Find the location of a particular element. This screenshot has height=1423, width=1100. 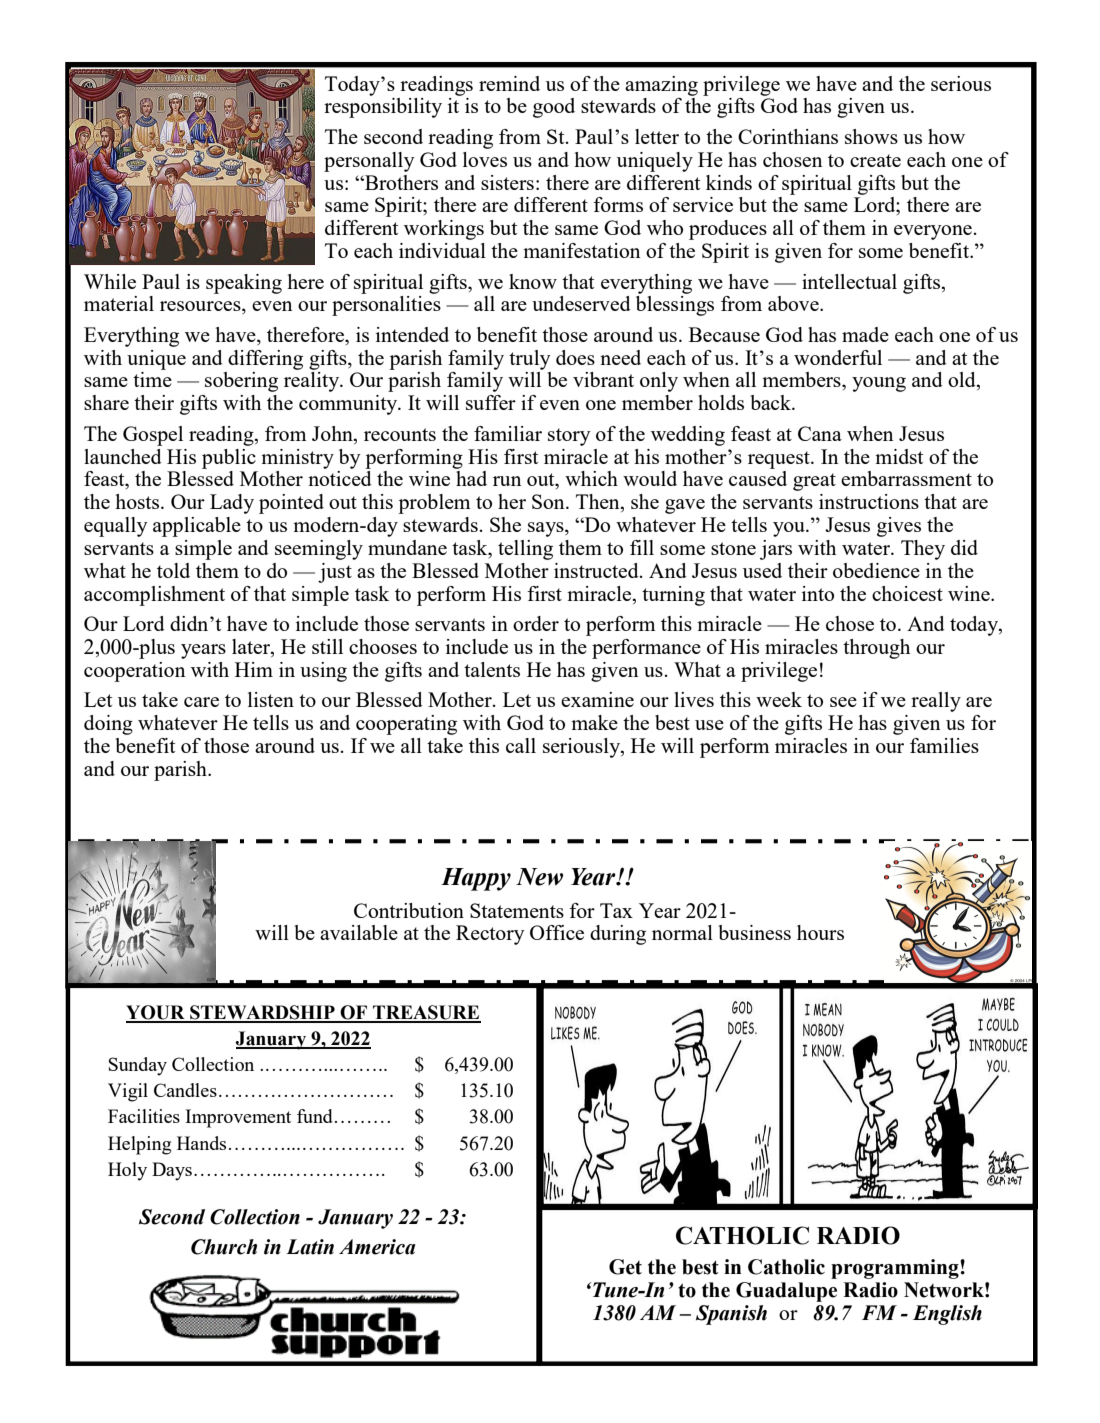

shows is located at coordinates (871, 136).
